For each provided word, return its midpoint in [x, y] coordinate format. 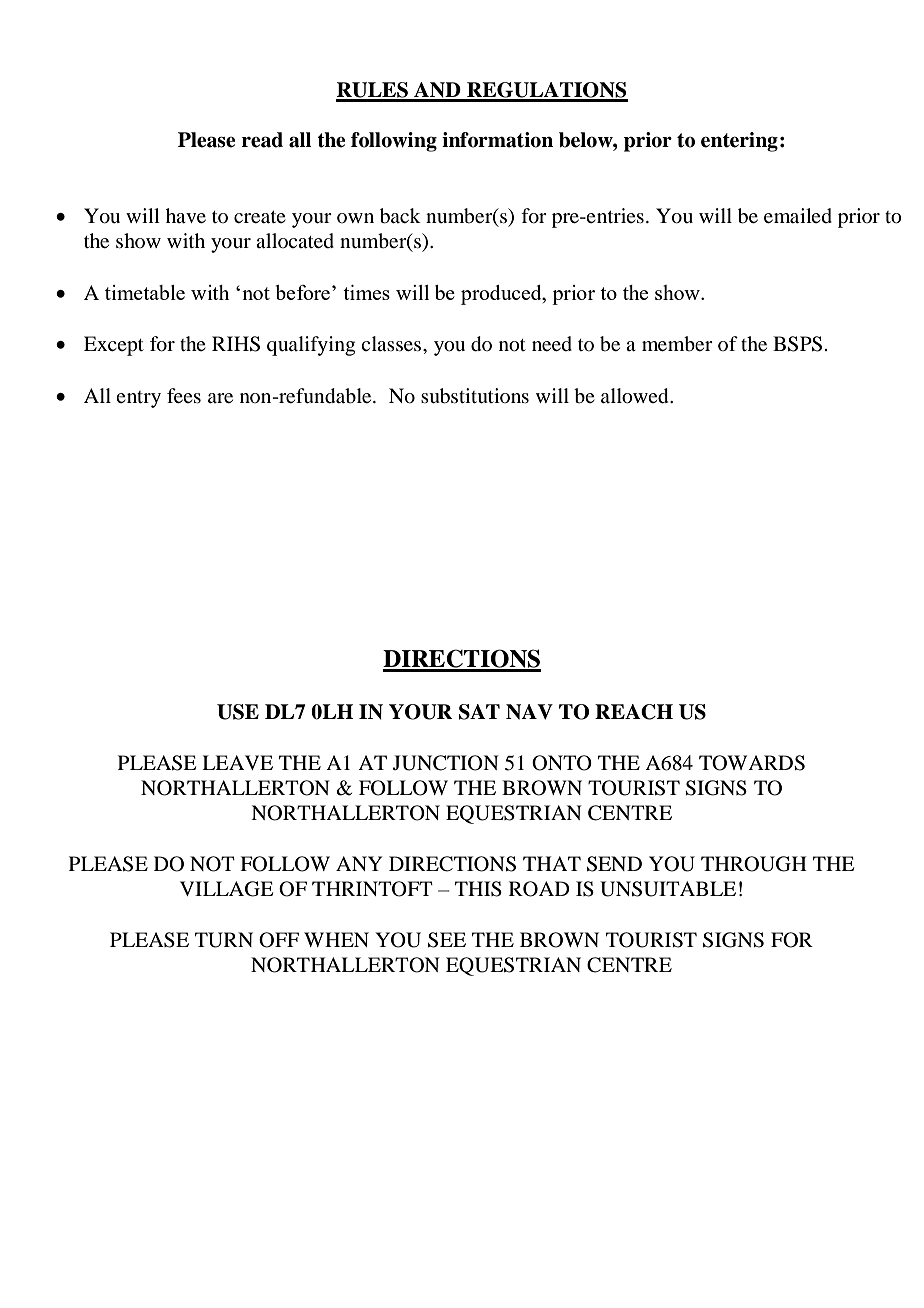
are [220, 398]
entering [739, 142]
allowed [636, 396]
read [262, 140]
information [497, 140]
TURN [224, 940]
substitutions [475, 396]
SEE [447, 940]
